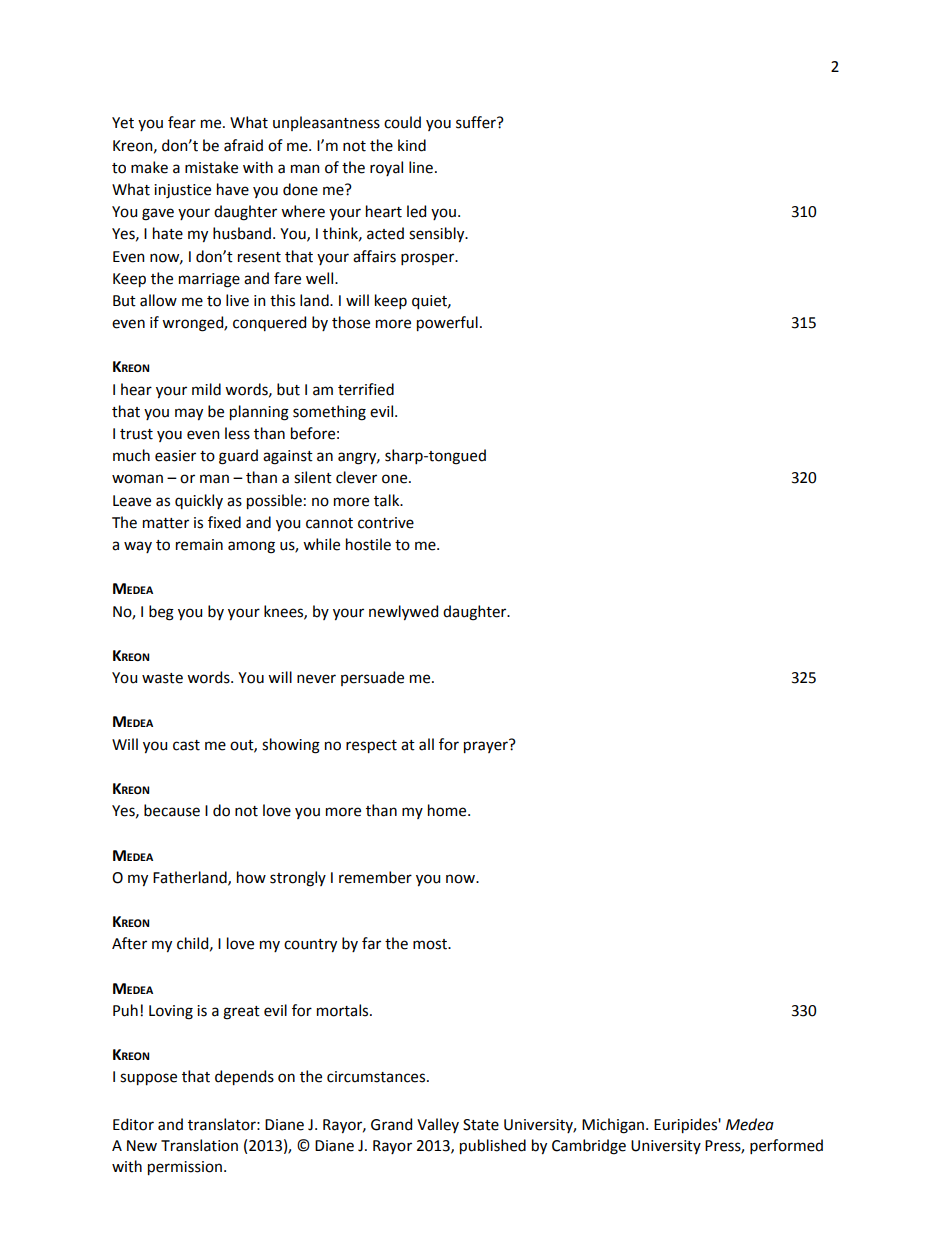 The width and height of the page is (952, 1233). What do you see at coordinates (298, 879) in the page?
I see `strongly` at bounding box center [298, 879].
